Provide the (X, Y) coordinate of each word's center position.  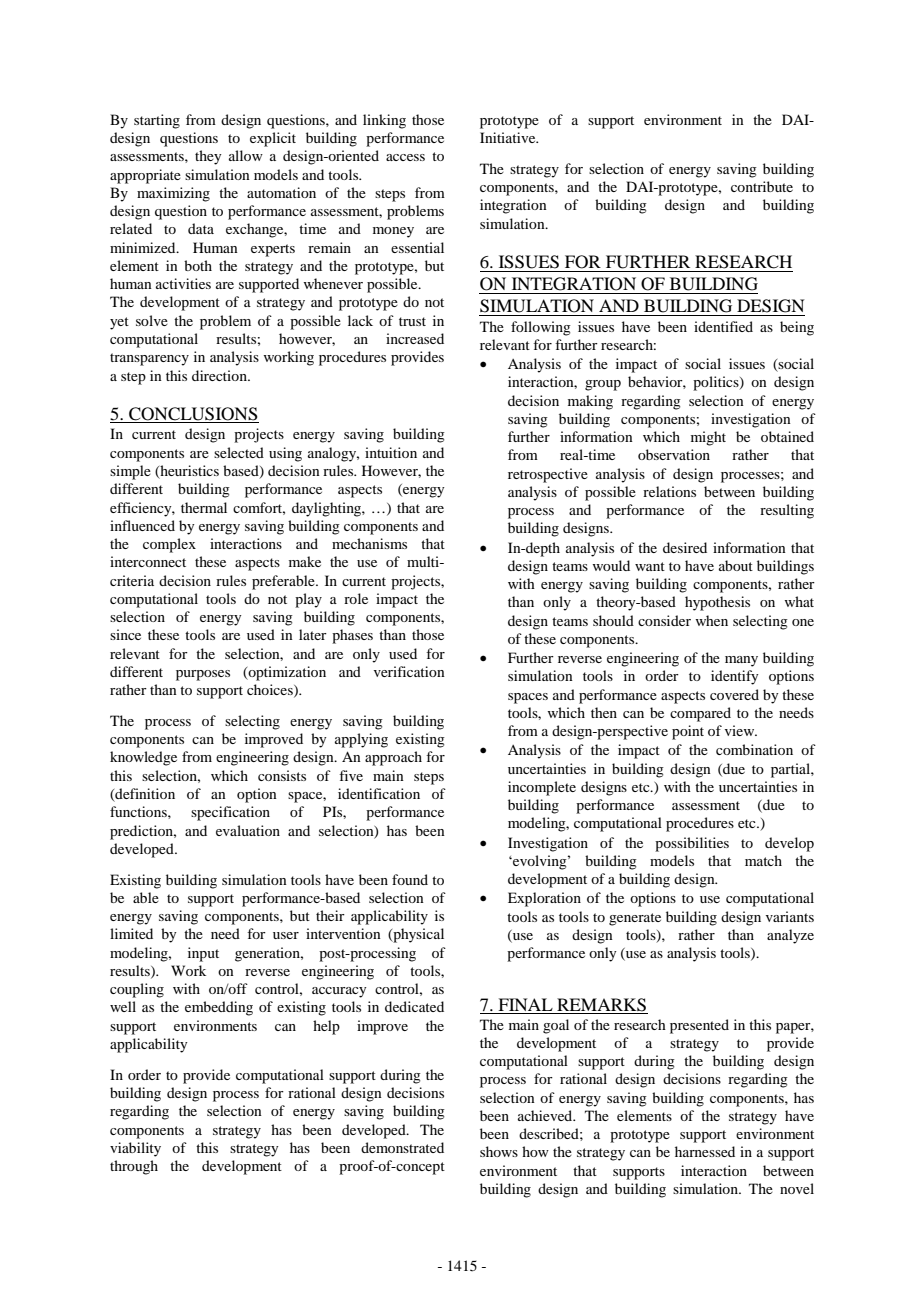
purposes (203, 675)
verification (409, 671)
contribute (762, 186)
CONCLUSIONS (193, 415)
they (208, 157)
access (405, 157)
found (410, 879)
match (763, 860)
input (203, 954)
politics (717, 383)
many (741, 661)
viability (135, 1149)
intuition (391, 452)
